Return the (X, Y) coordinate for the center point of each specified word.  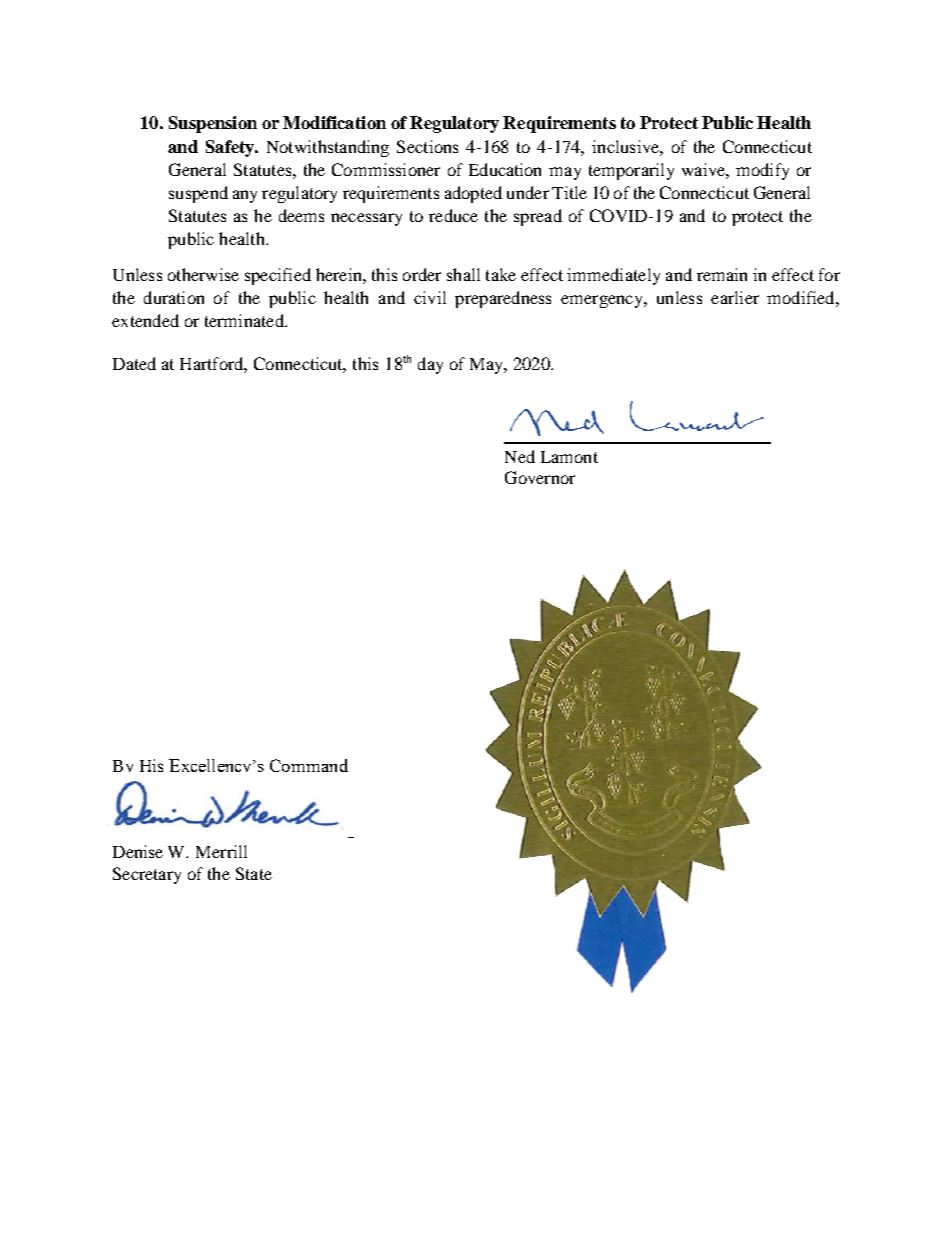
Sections (427, 146)
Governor (540, 477)
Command (309, 765)
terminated (245, 320)
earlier (735, 297)
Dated (134, 363)
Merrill (221, 851)
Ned (520, 456)
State (254, 873)
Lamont (569, 457)
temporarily (631, 171)
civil (430, 297)
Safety (231, 148)
